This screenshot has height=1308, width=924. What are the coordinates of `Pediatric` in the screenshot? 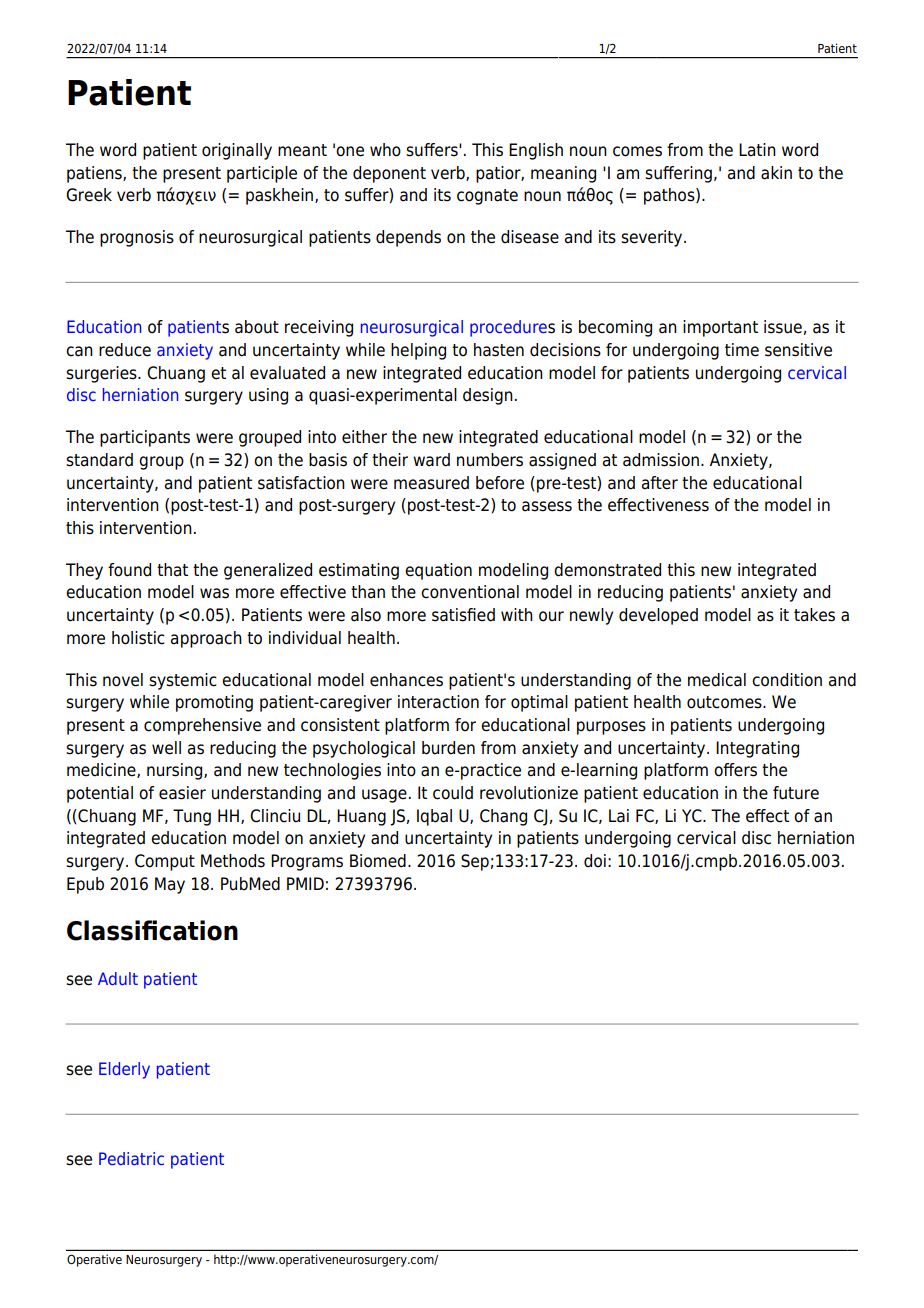 It's located at (131, 1158).
